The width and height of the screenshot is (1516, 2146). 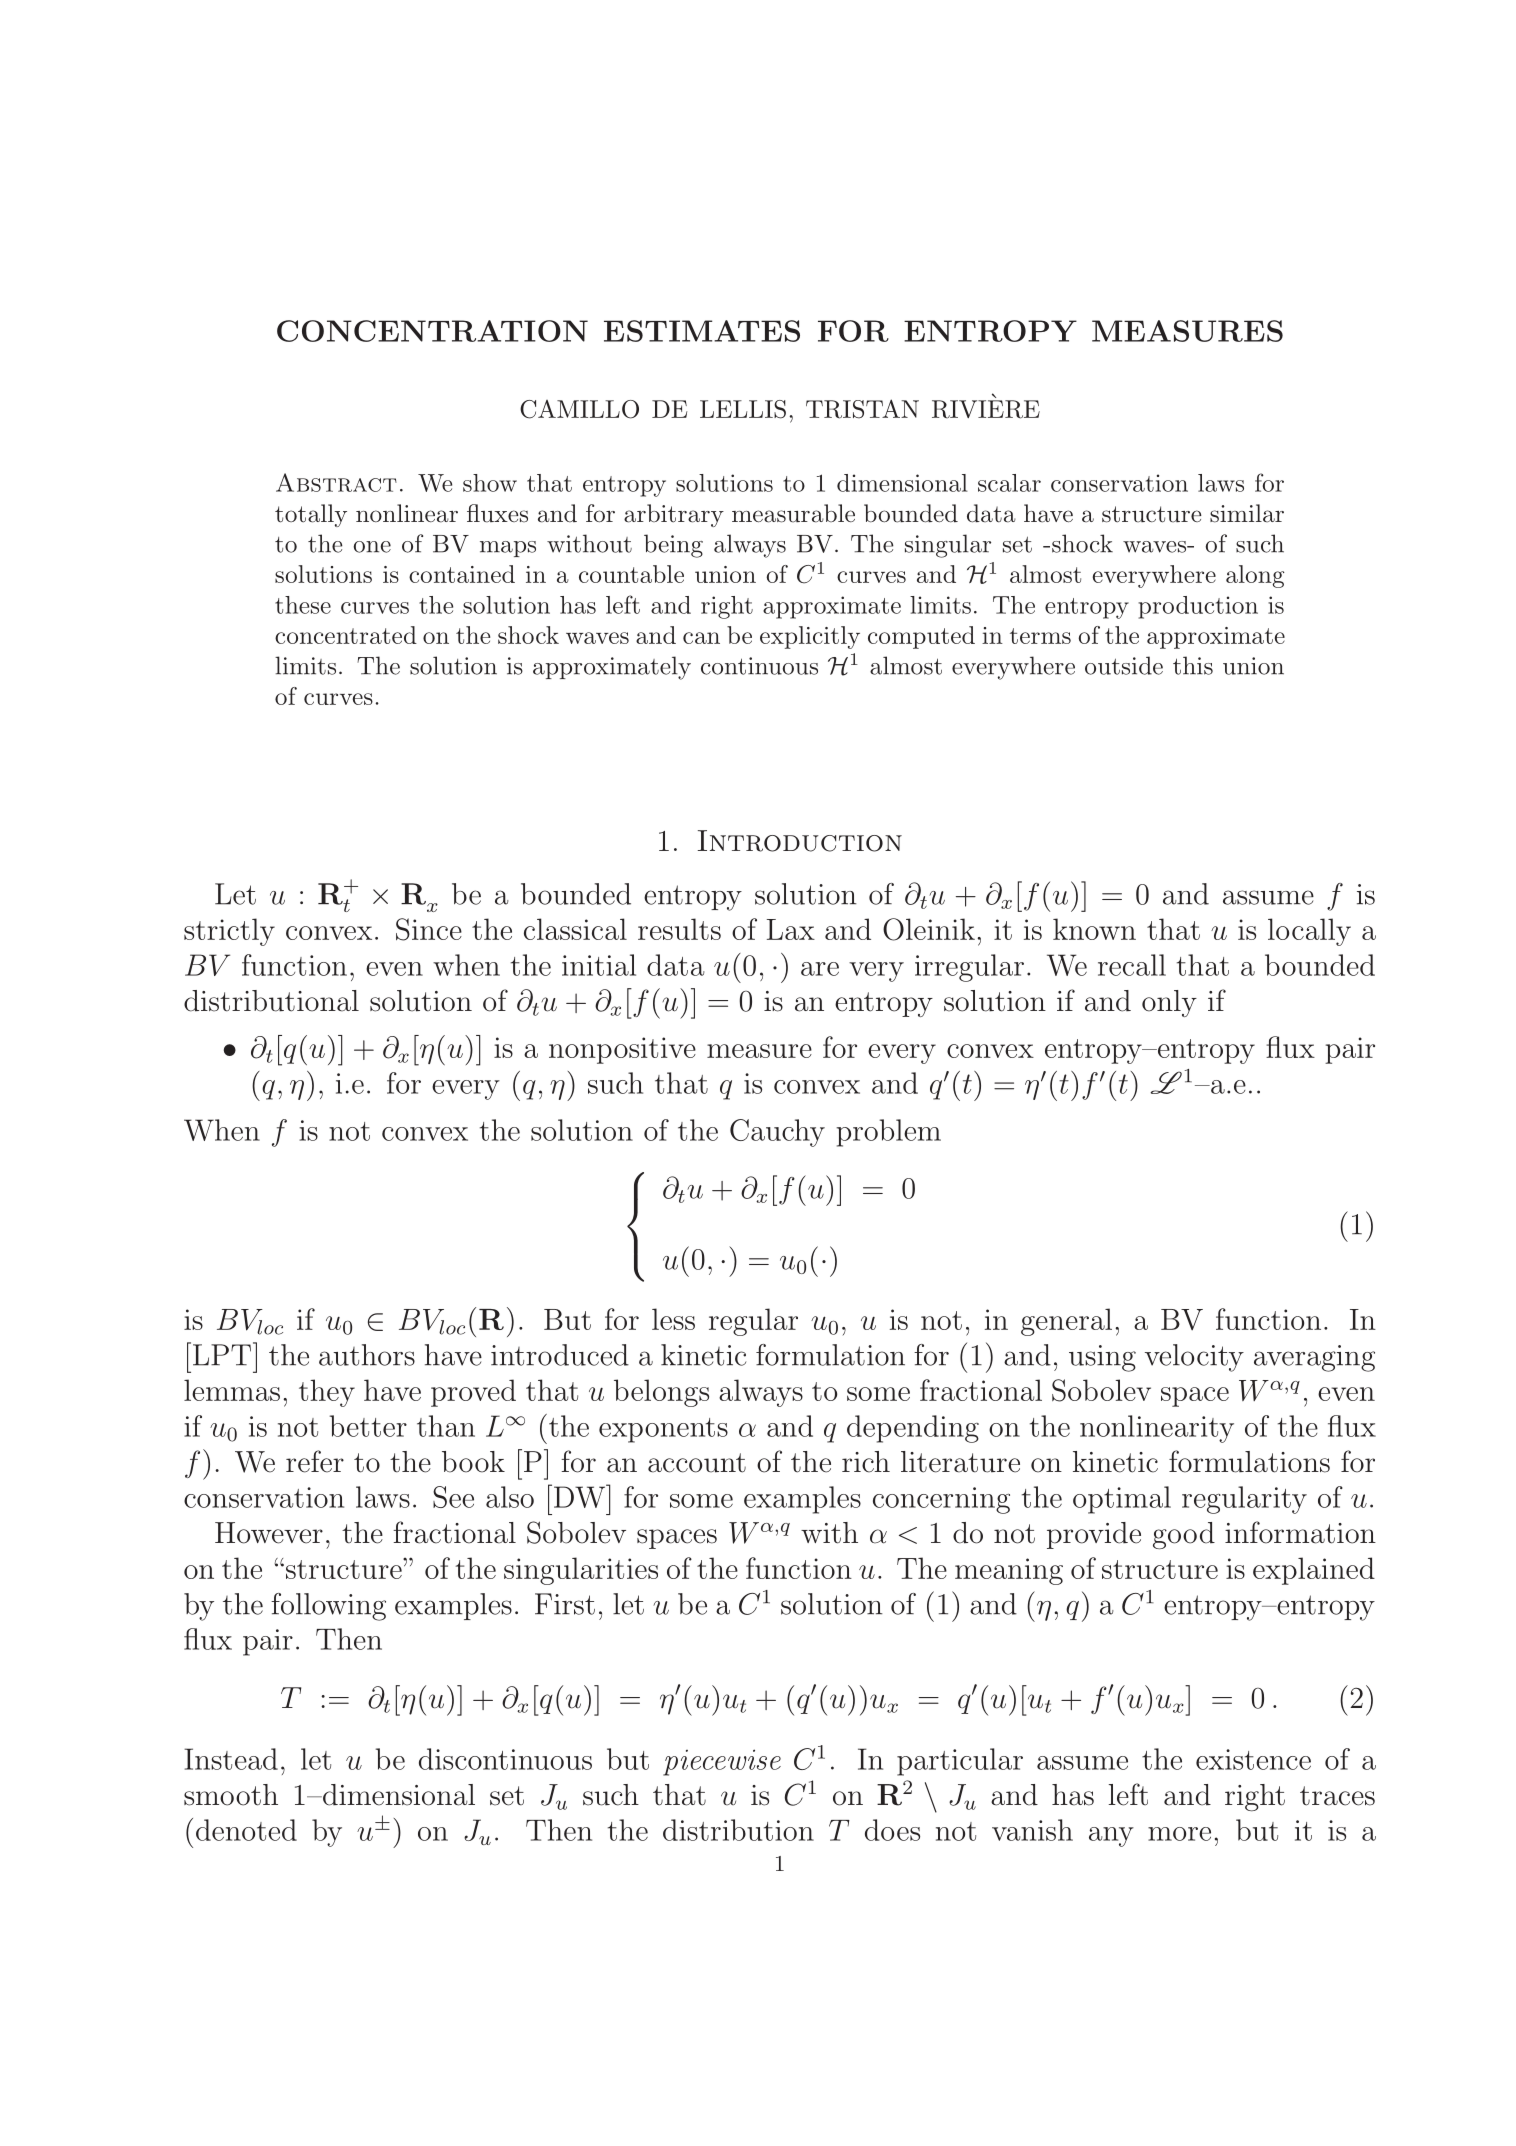 What do you see at coordinates (697, 1463) in the screenshot?
I see `account` at bounding box center [697, 1463].
